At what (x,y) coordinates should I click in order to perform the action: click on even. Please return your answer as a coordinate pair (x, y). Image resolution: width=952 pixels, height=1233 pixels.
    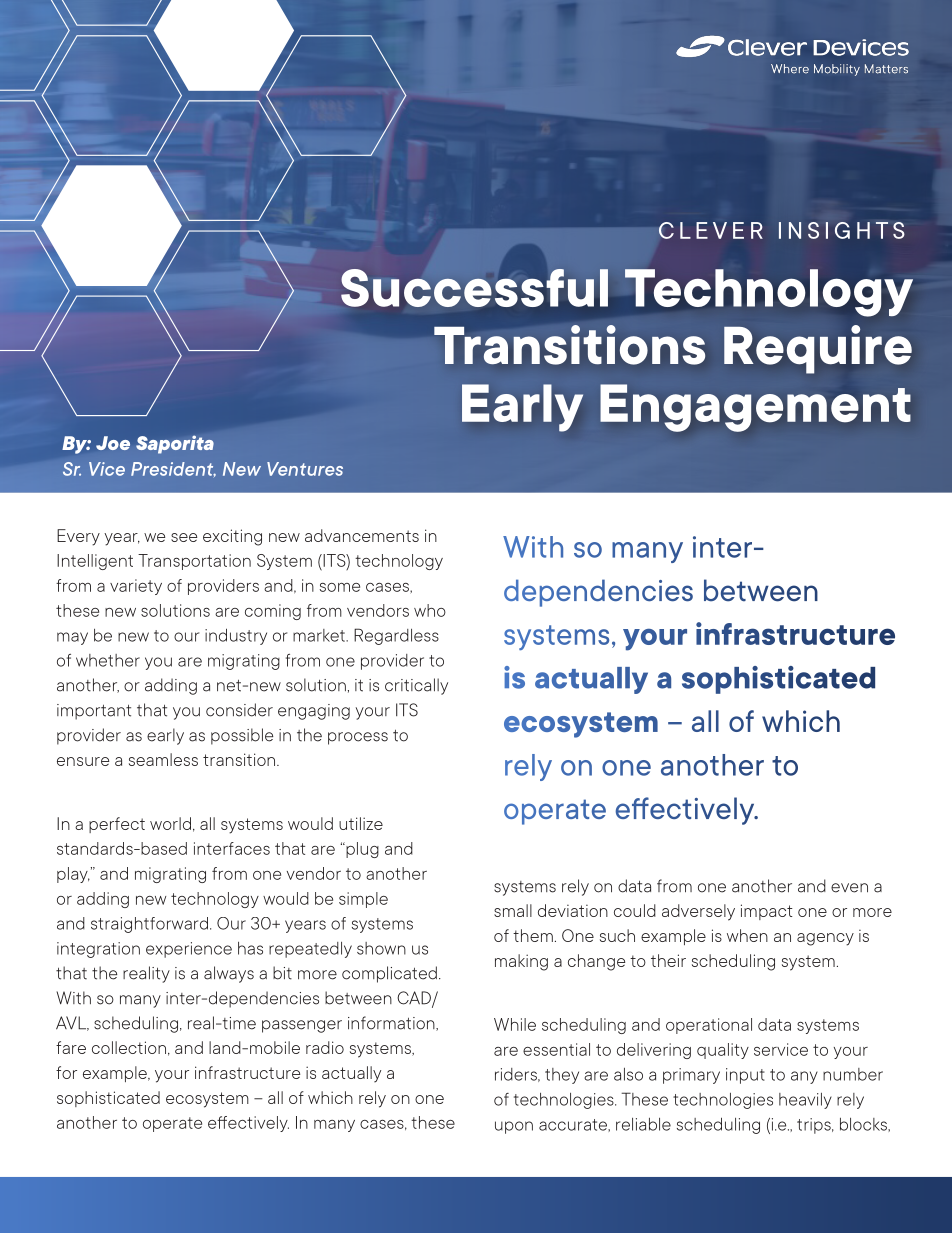
    Looking at the image, I should click on (849, 888).
